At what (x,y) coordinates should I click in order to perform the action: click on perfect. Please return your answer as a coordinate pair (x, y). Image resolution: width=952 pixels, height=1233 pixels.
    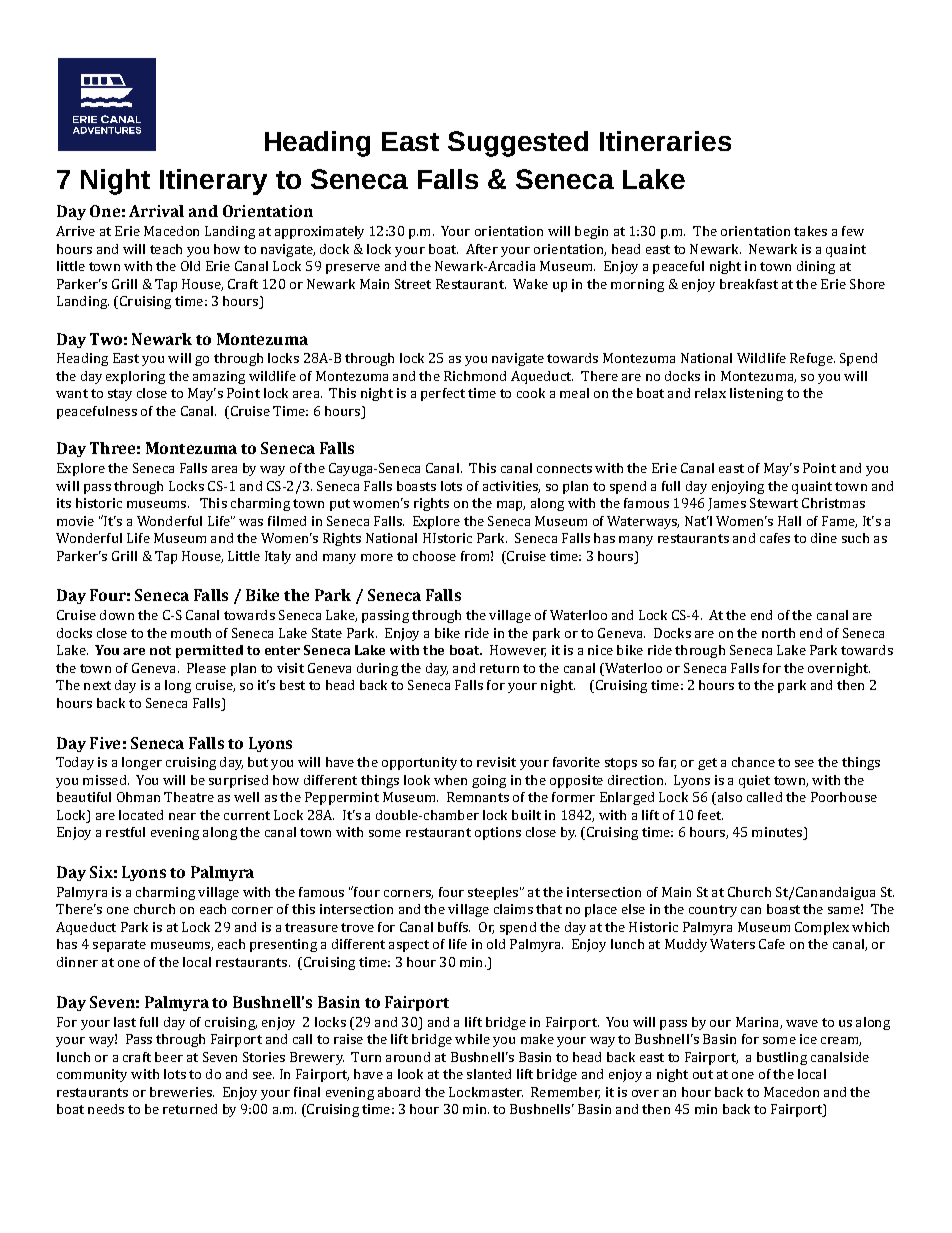
    Looking at the image, I should click on (443, 394).
